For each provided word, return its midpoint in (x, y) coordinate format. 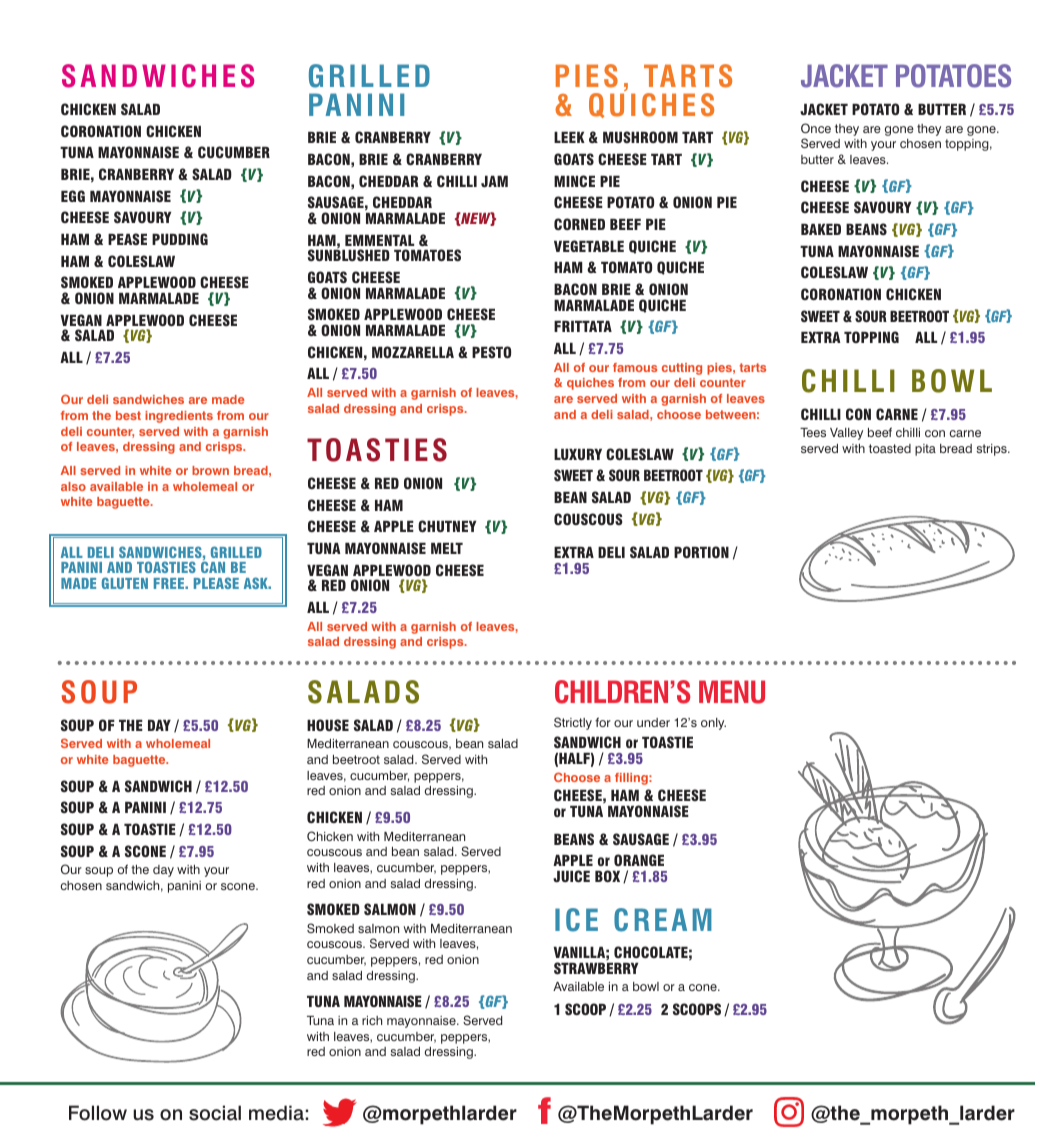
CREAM (663, 920)
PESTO (491, 352)
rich (372, 1020)
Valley (846, 434)
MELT (447, 548)
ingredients (179, 417)
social (215, 1113)
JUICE (571, 876)
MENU (732, 692)
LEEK (569, 137)
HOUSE (328, 725)
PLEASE (216, 583)
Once (816, 128)
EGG (73, 196)
